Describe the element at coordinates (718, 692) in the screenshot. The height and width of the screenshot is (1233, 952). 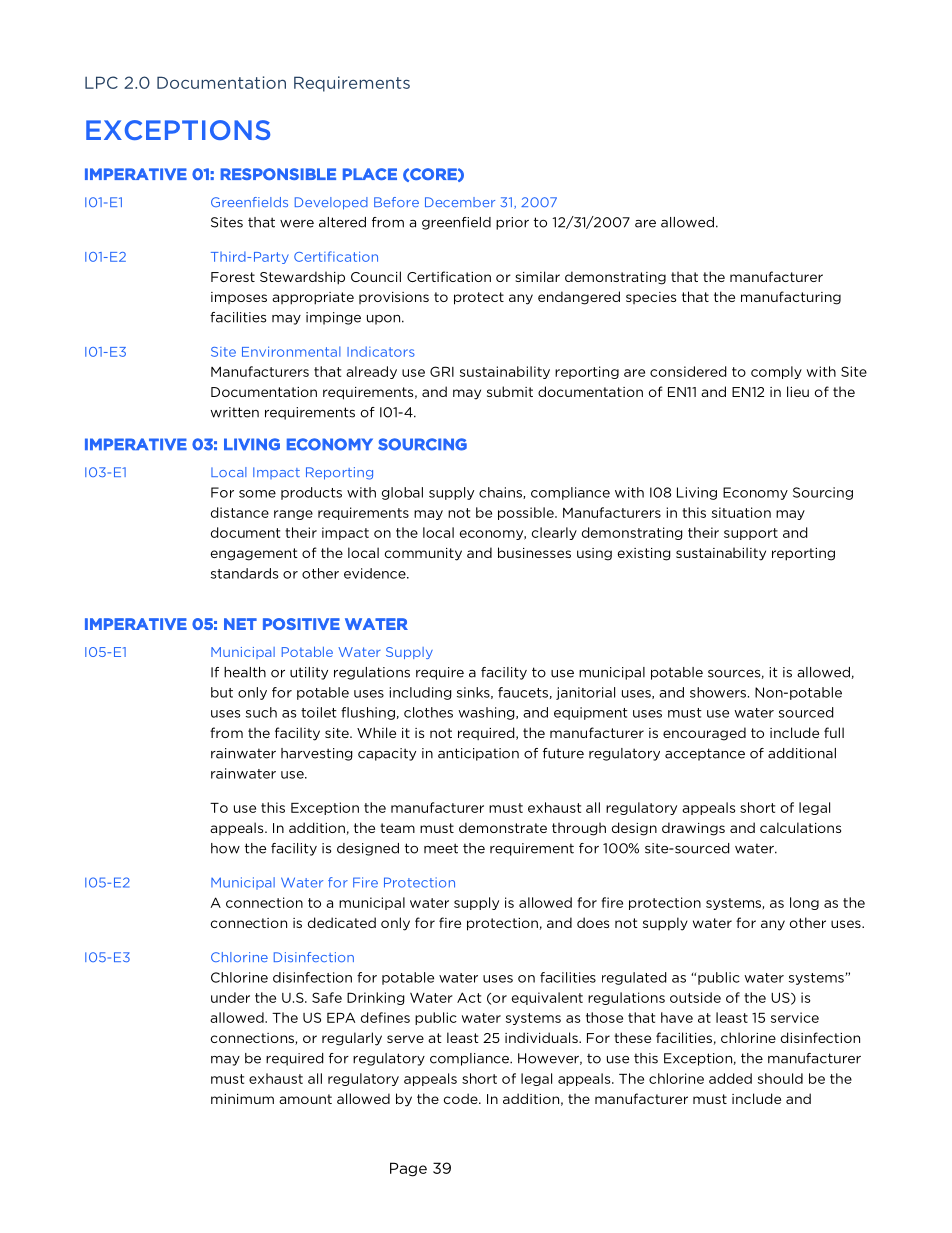
I see `showers` at that location.
